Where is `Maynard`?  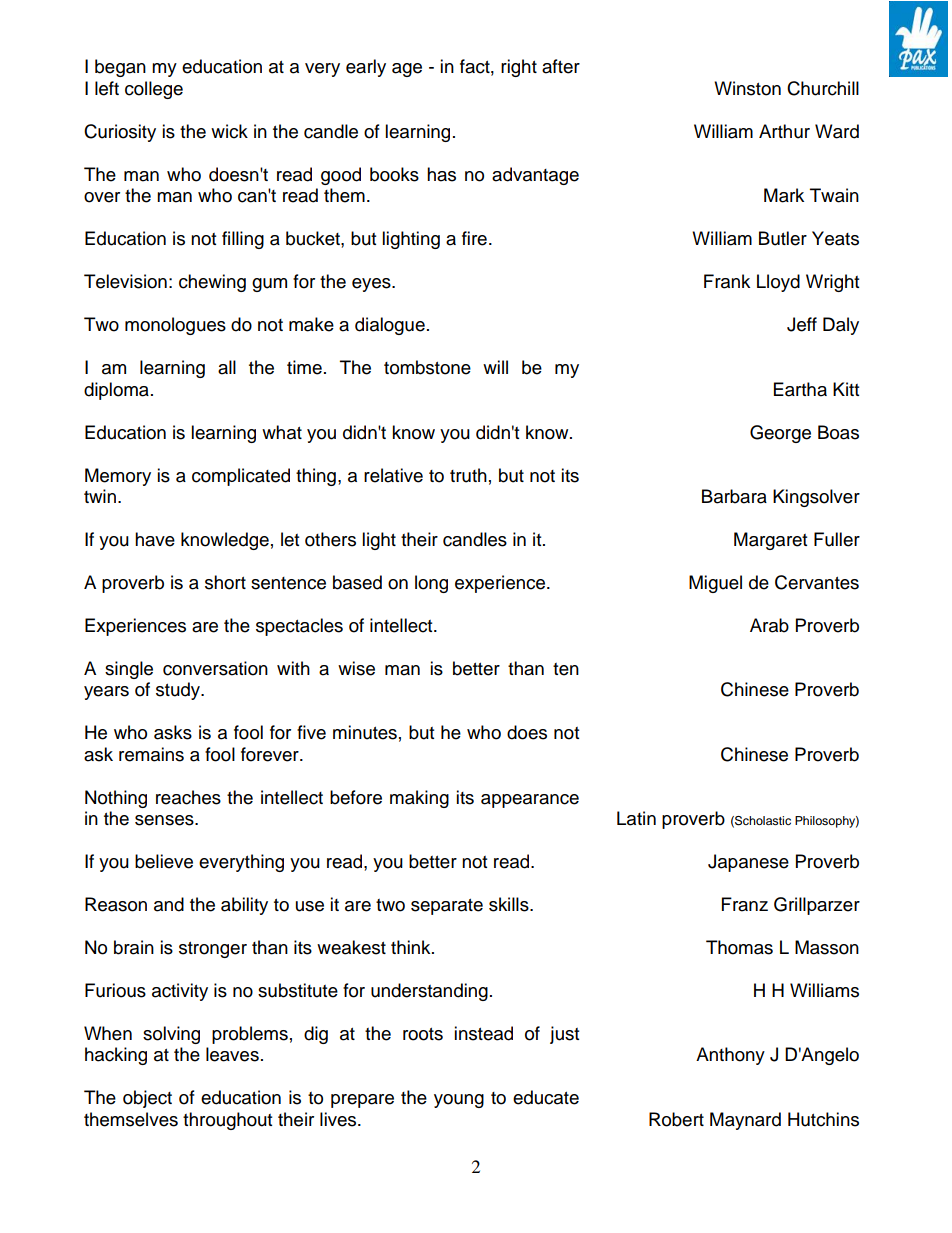 Maynard is located at coordinates (745, 1121).
